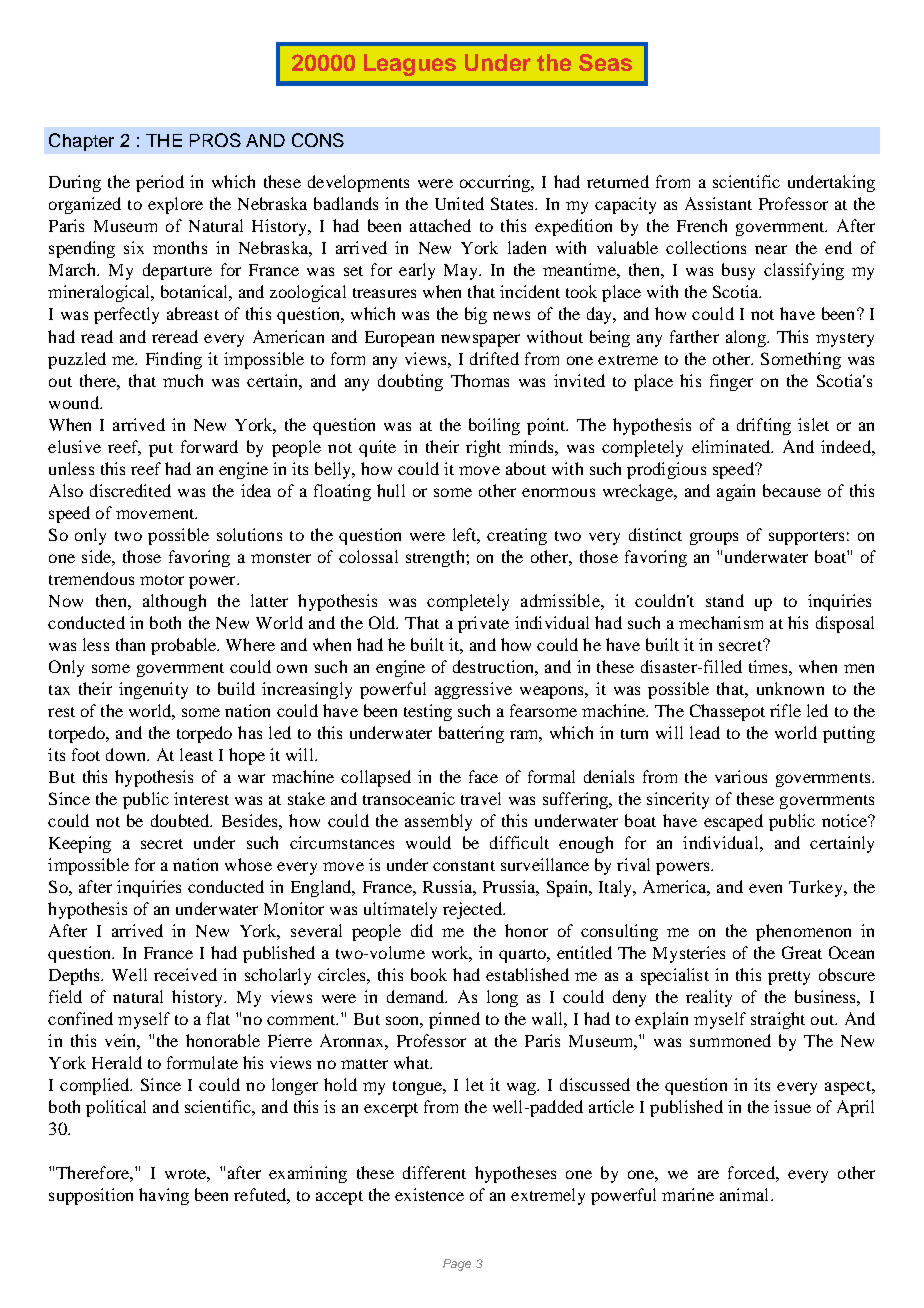 The height and width of the screenshot is (1308, 924). What do you see at coordinates (496, 183) in the screenshot?
I see `occurring` at bounding box center [496, 183].
